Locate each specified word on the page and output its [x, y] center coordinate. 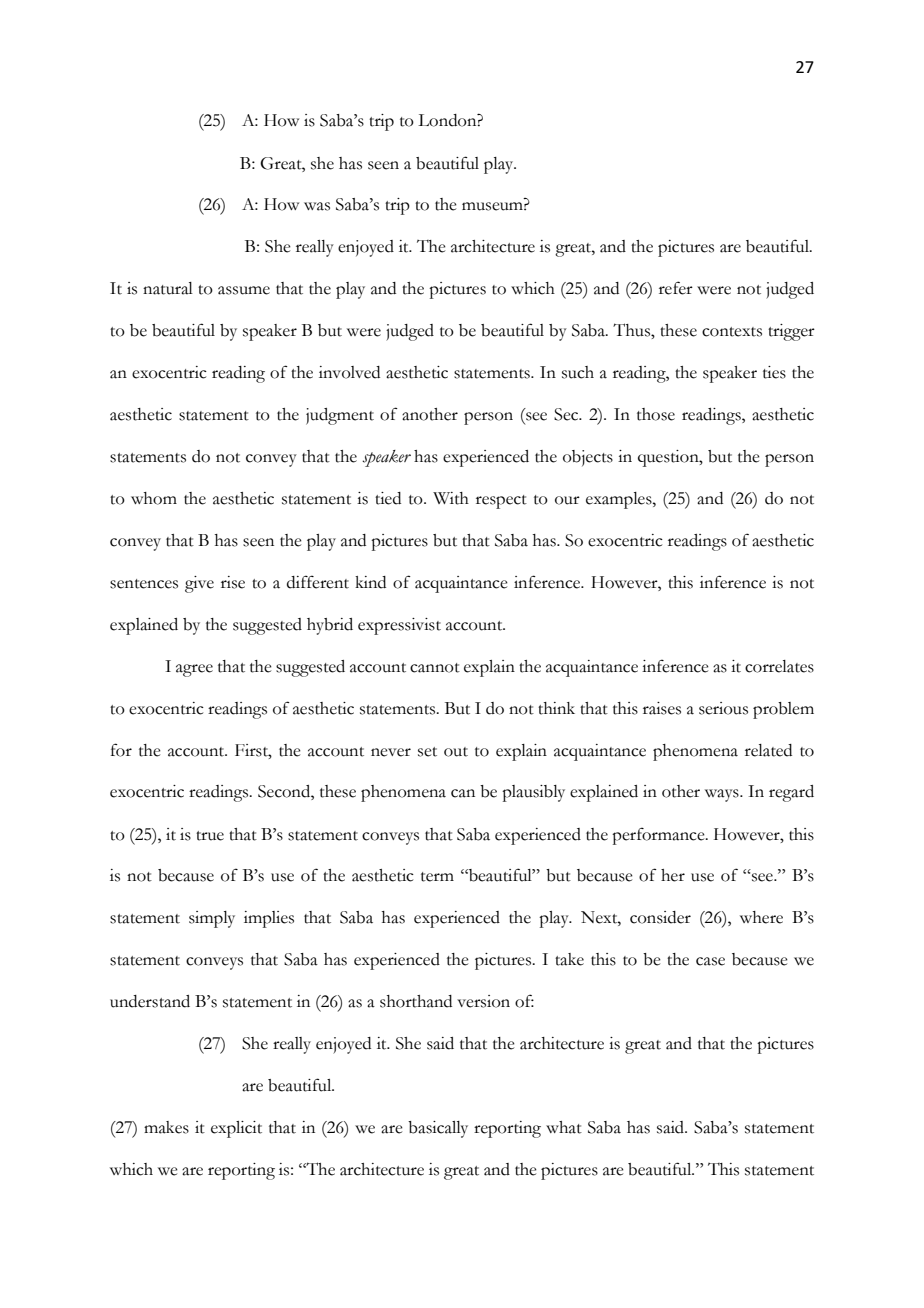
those [656, 414]
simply [212, 919]
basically [438, 1129]
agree [194, 670]
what [564, 1127]
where [761, 917]
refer [676, 288]
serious [723, 708]
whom [154, 498]
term [437, 877]
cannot [435, 668]
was [317, 206]
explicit [236, 1129]
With [451, 498]
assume [244, 290]
